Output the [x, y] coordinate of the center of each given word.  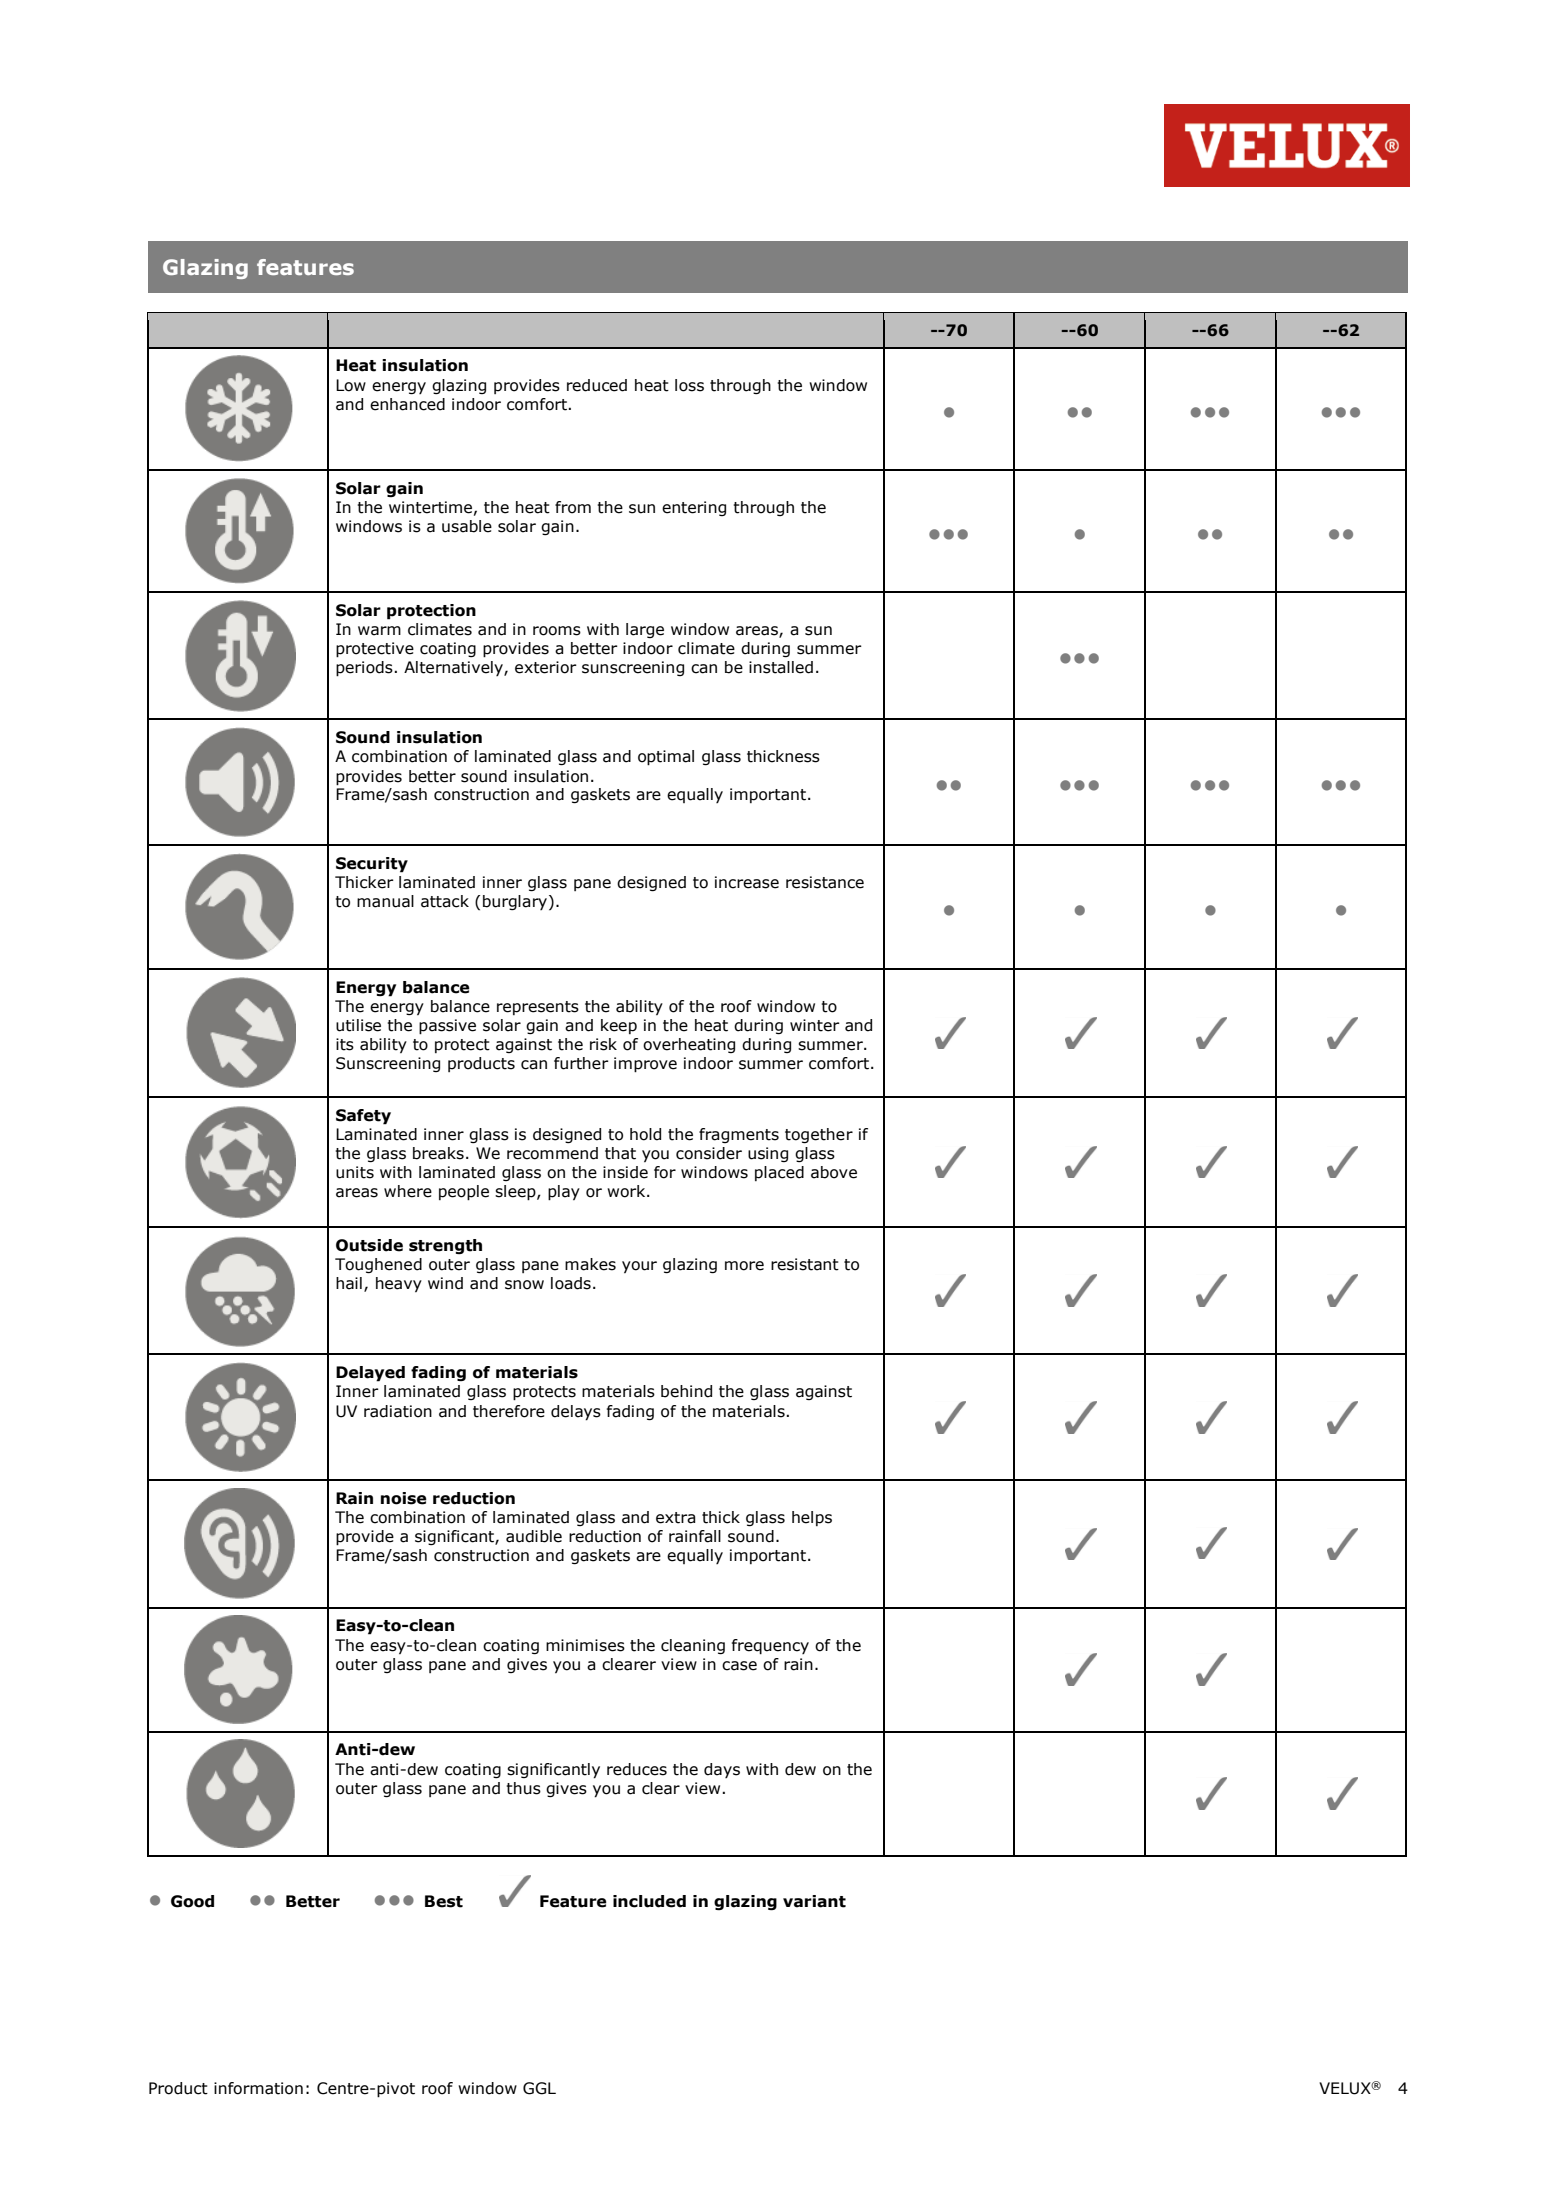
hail [349, 1283]
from [573, 507]
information [258, 2088]
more [744, 1266]
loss [689, 385]
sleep [516, 1193]
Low [351, 385]
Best [444, 1901]
